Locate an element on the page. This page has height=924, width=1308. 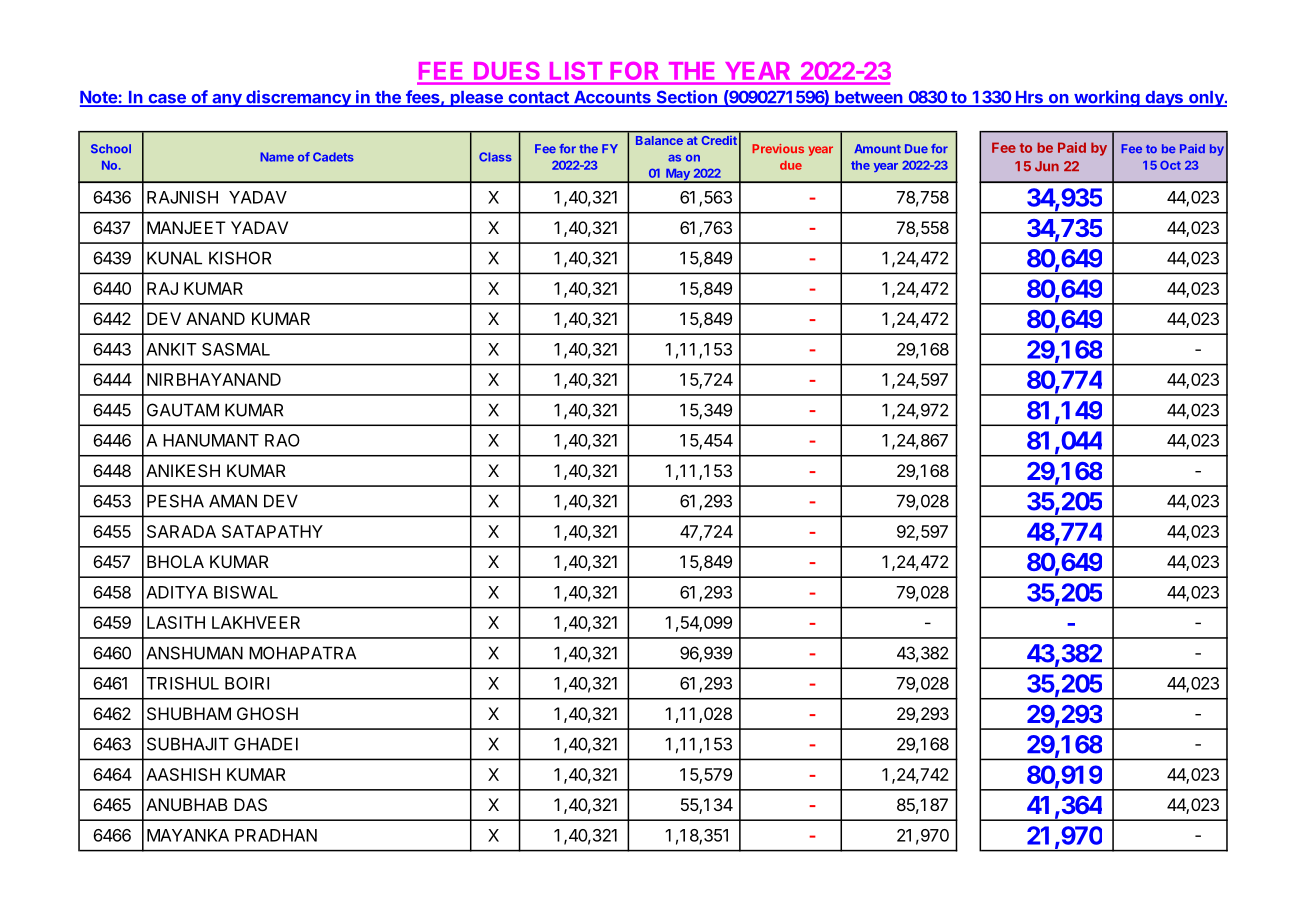
any is located at coordinates (227, 100).
